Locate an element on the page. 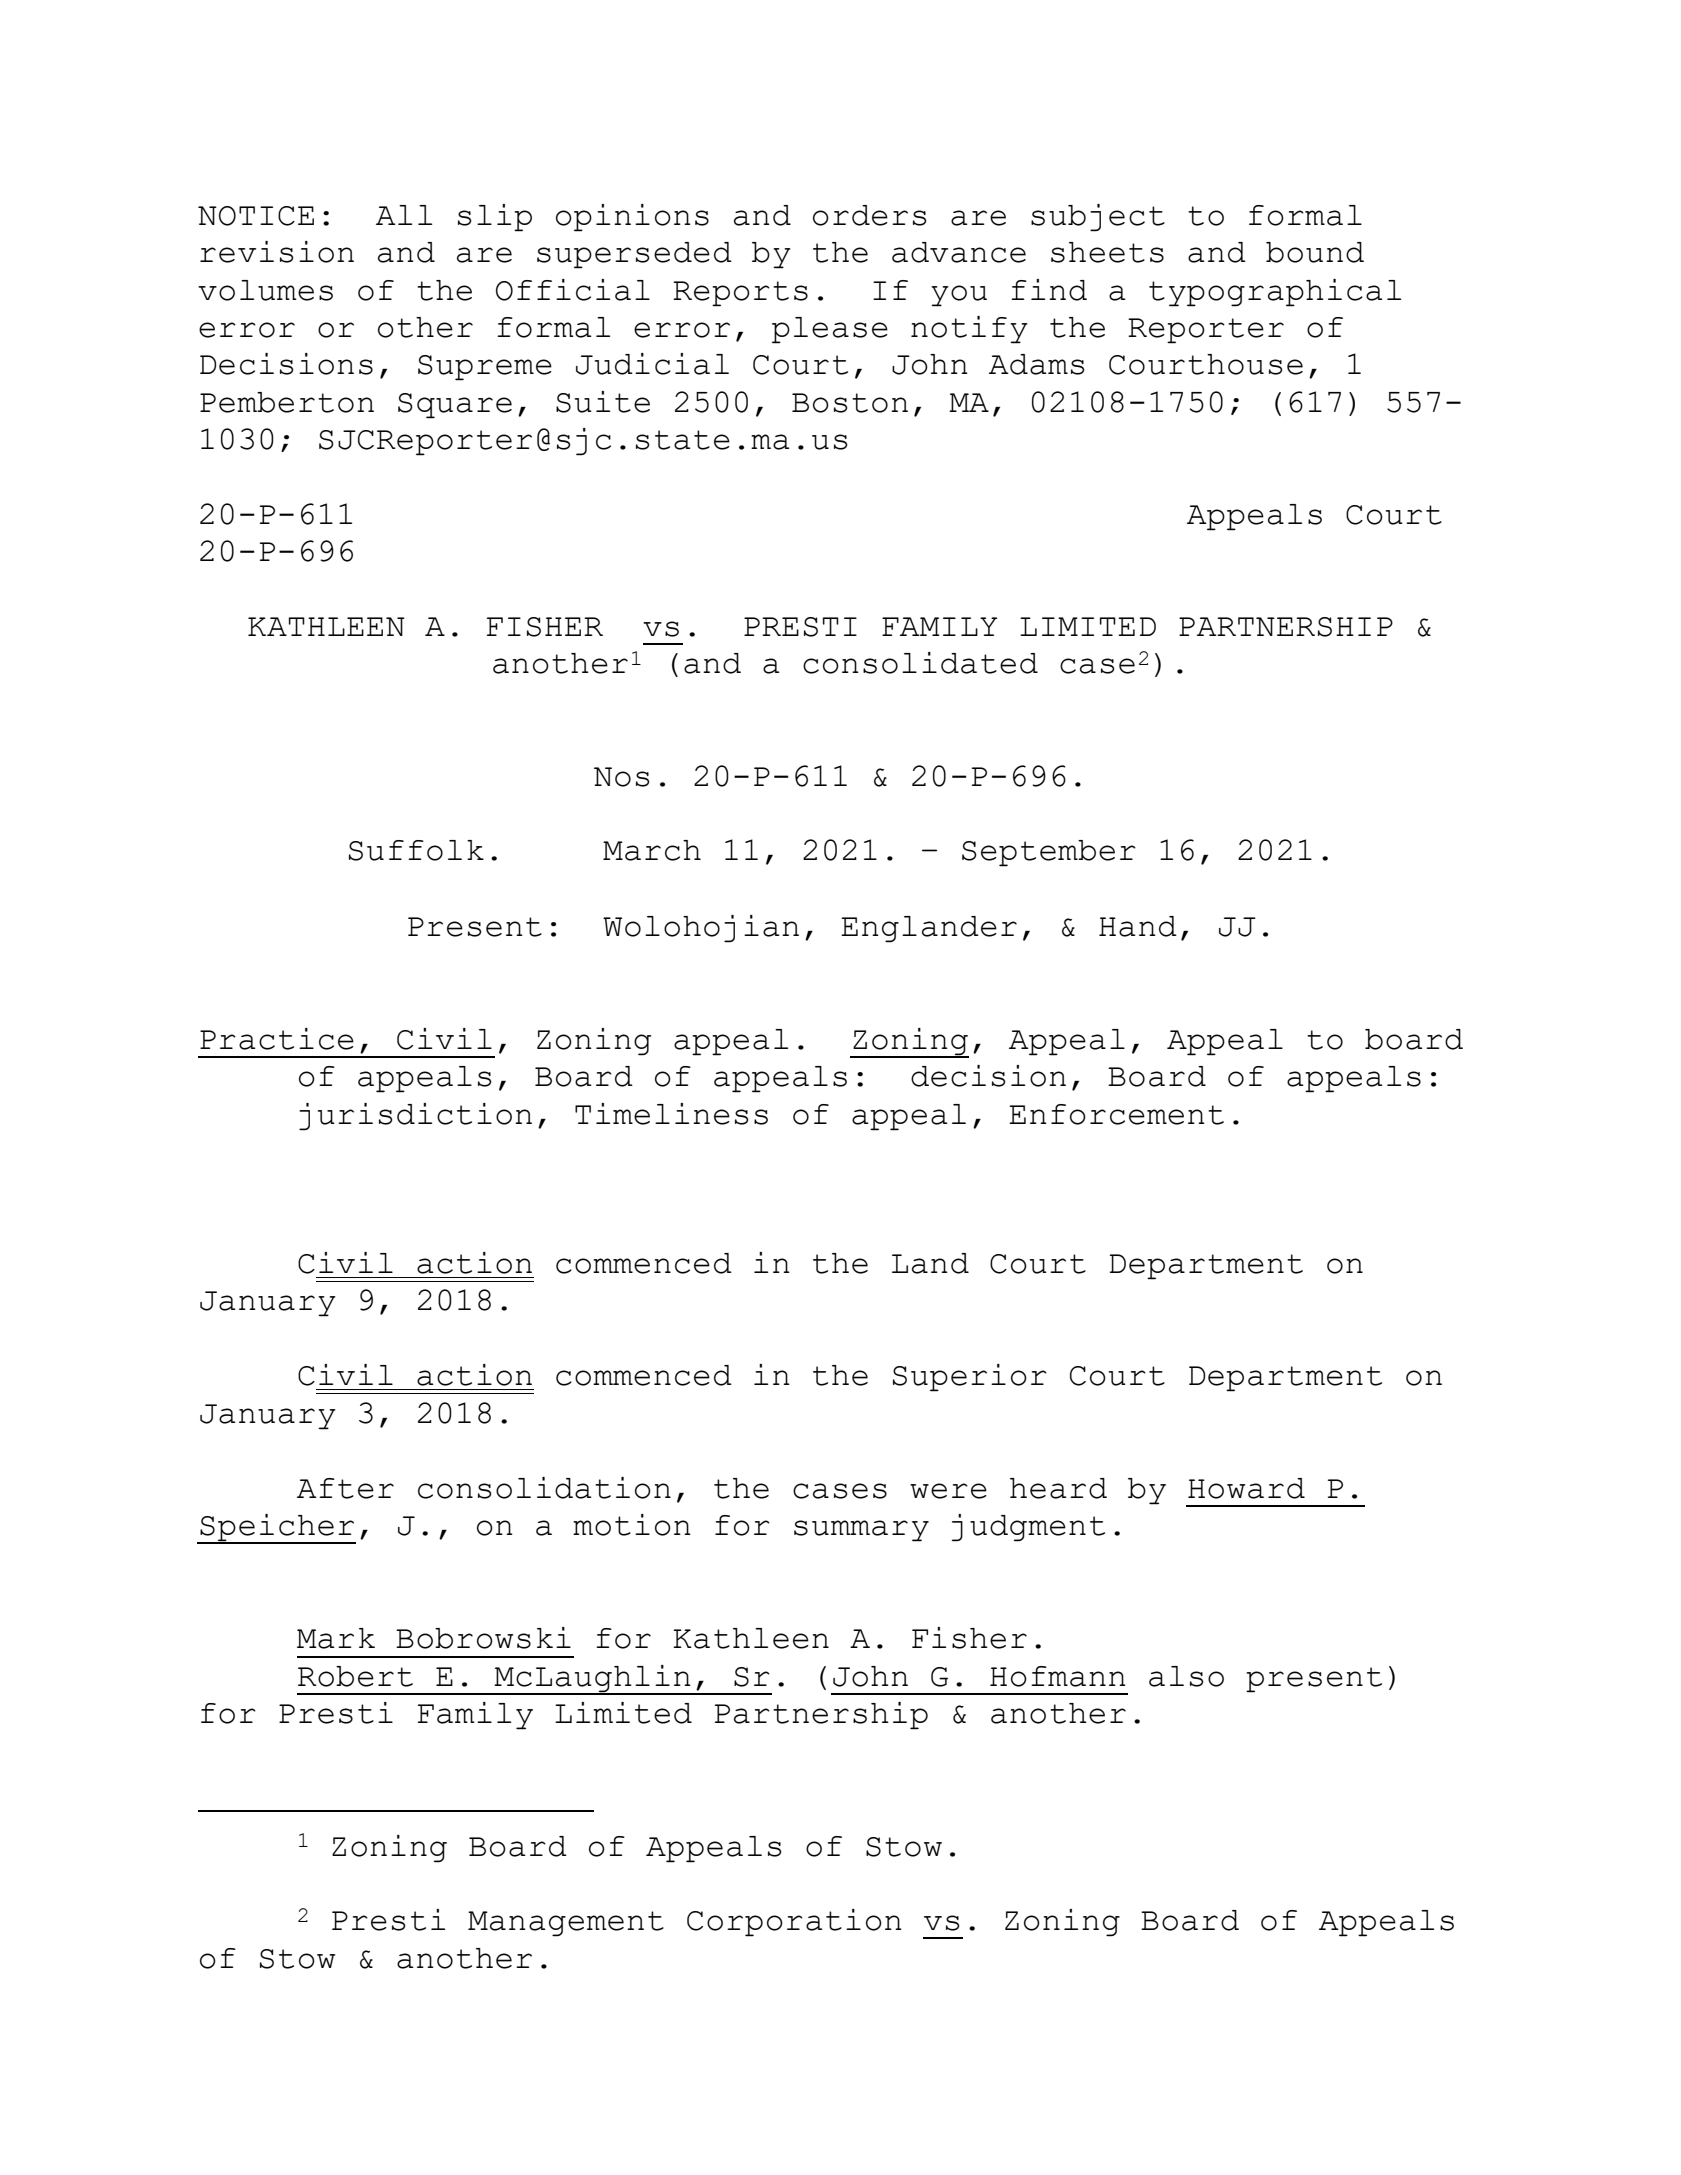  Howard is located at coordinates (1246, 1488).
